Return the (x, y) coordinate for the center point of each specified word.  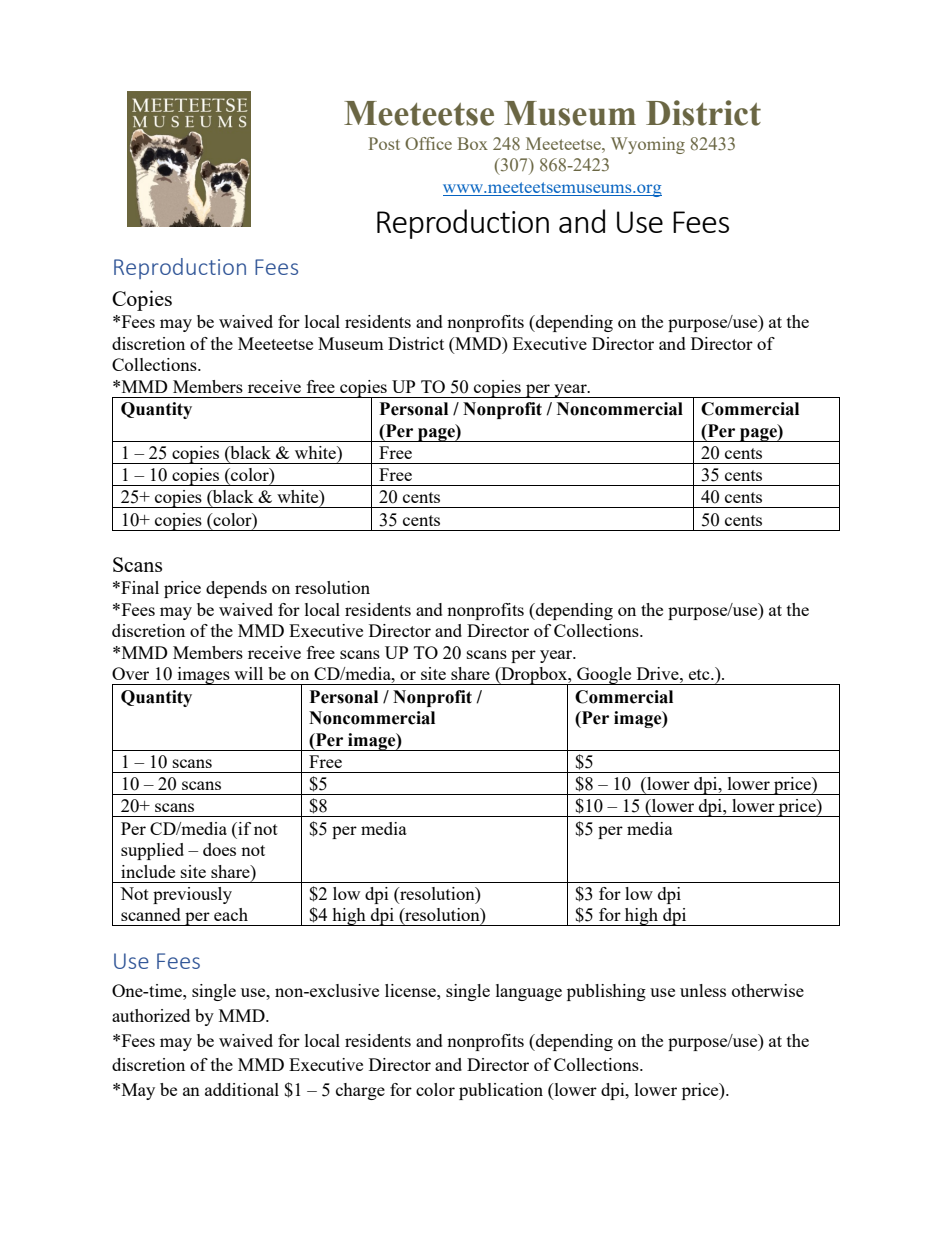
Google (604, 676)
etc (700, 674)
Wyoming (648, 145)
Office (428, 143)
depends (236, 589)
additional (242, 1089)
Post (384, 143)
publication (501, 1091)
